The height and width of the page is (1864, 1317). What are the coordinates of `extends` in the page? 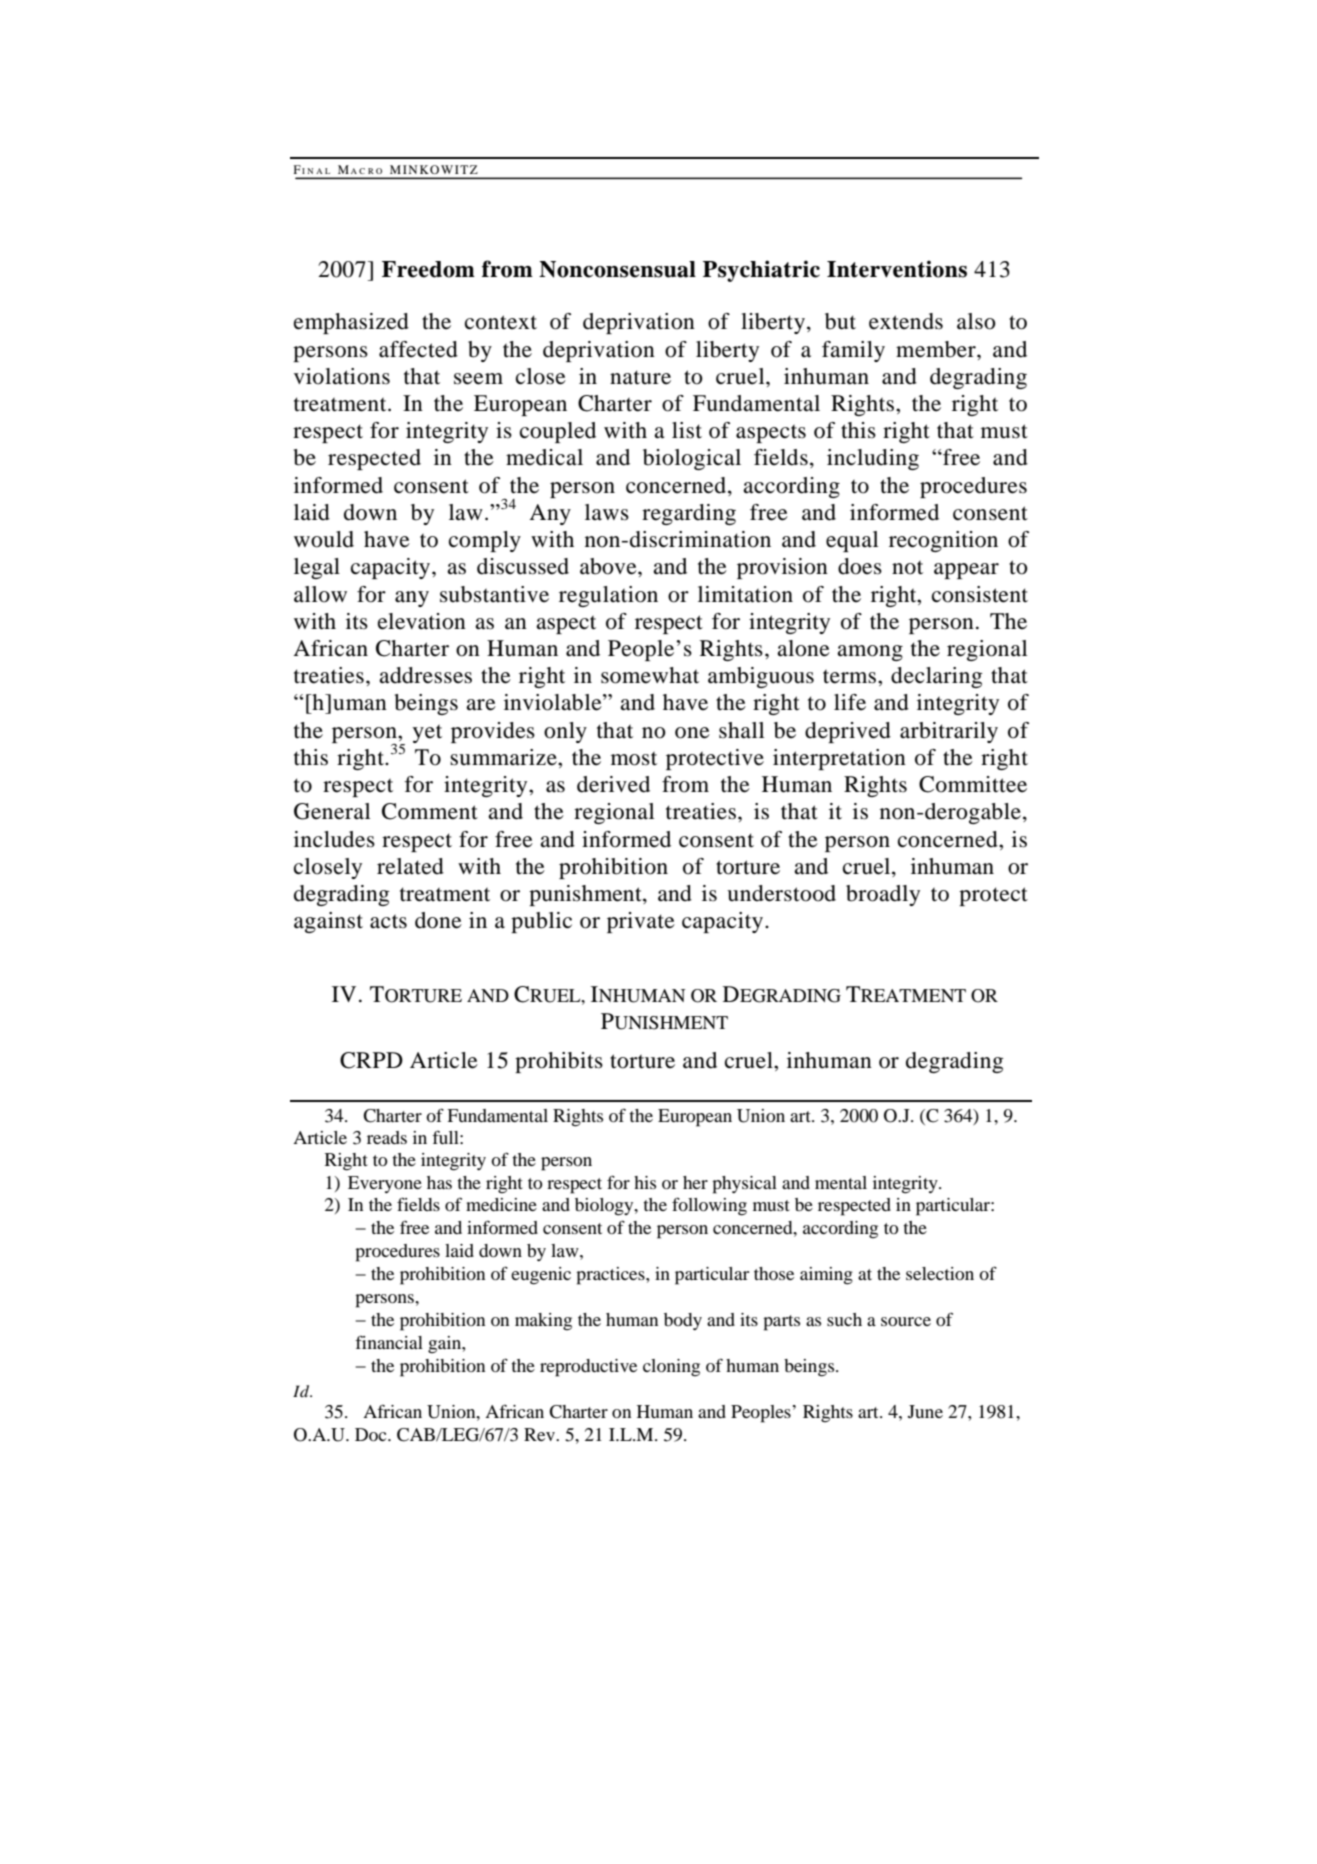 It's located at (906, 321).
